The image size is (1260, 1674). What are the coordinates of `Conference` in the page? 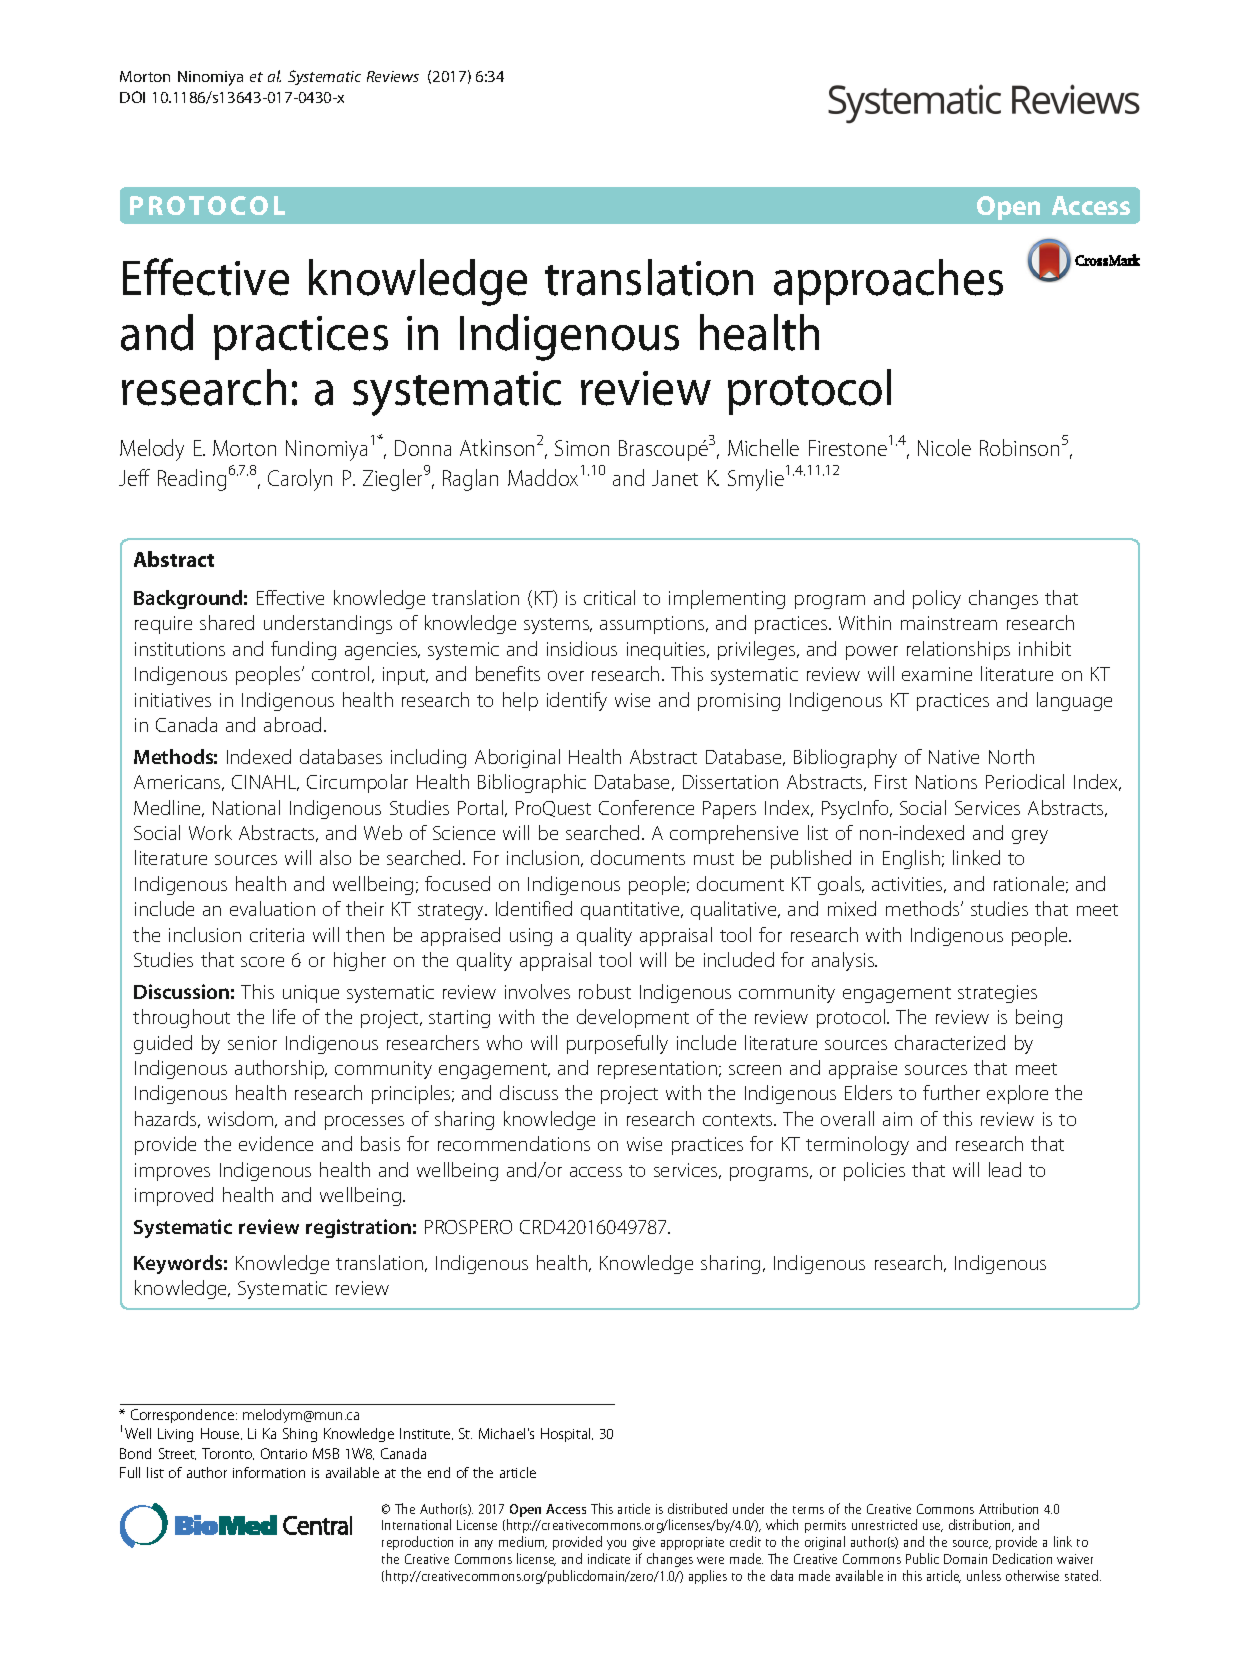 It's located at (646, 807).
